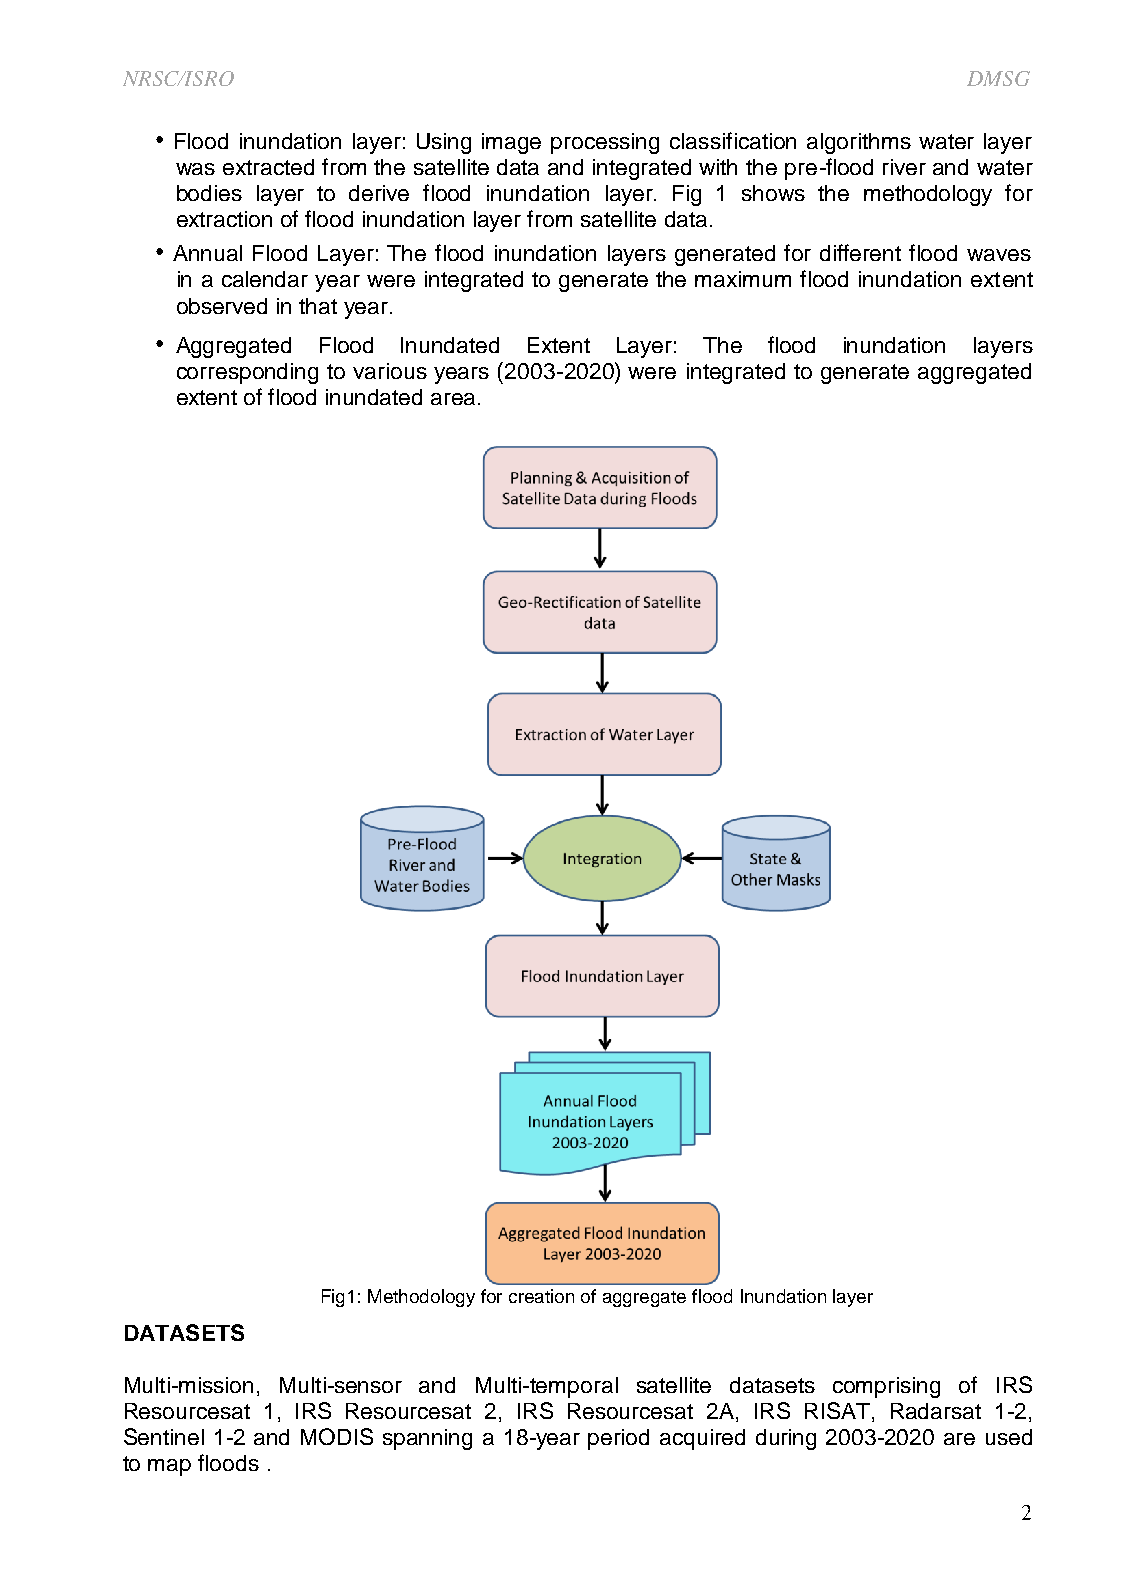 Image resolution: width=1127 pixels, height=1594 pixels. Describe the element at coordinates (268, 167) in the screenshot. I see `extracted` at that location.
